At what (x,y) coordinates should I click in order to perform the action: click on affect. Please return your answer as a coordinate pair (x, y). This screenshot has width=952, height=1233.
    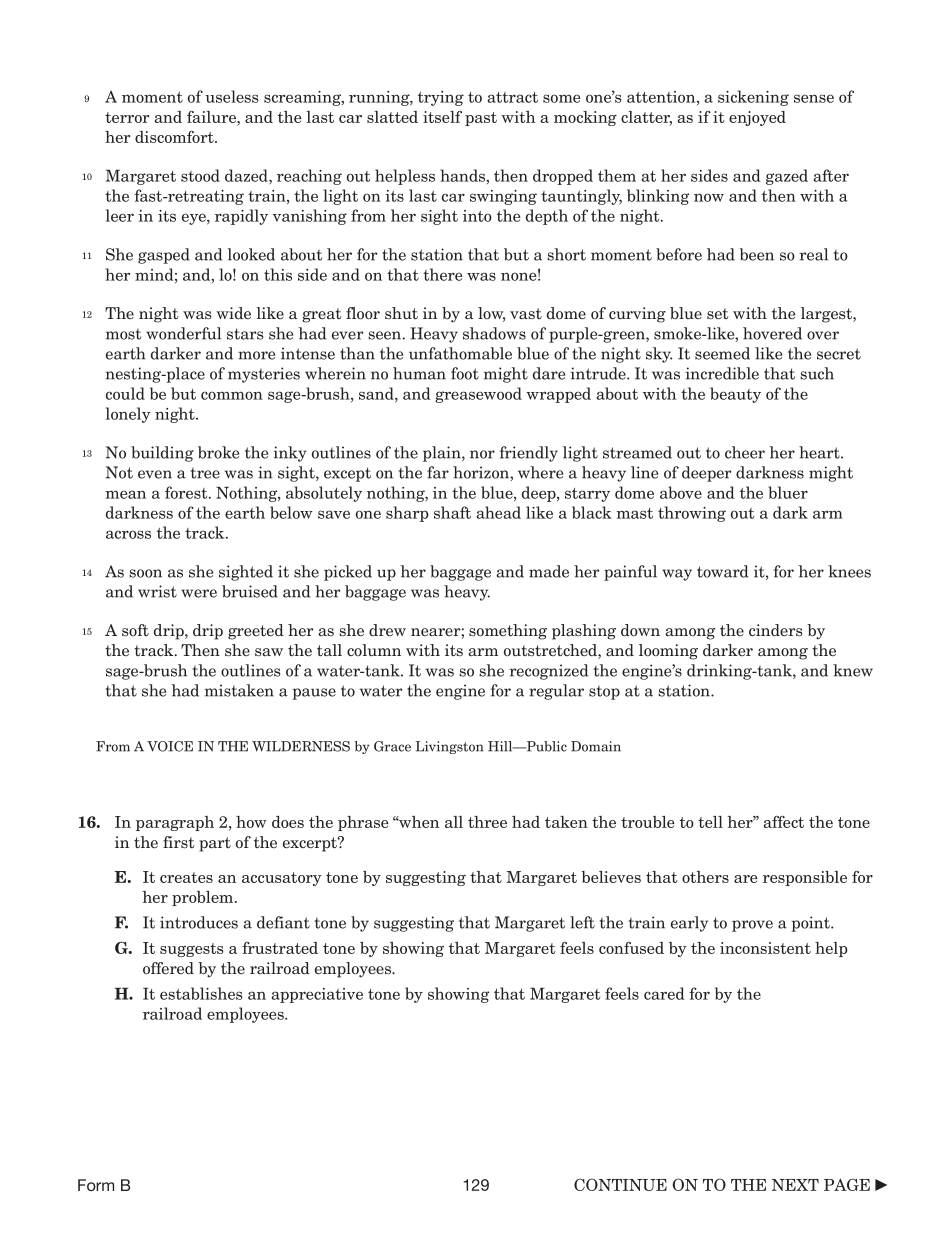
    Looking at the image, I should click on (784, 822).
